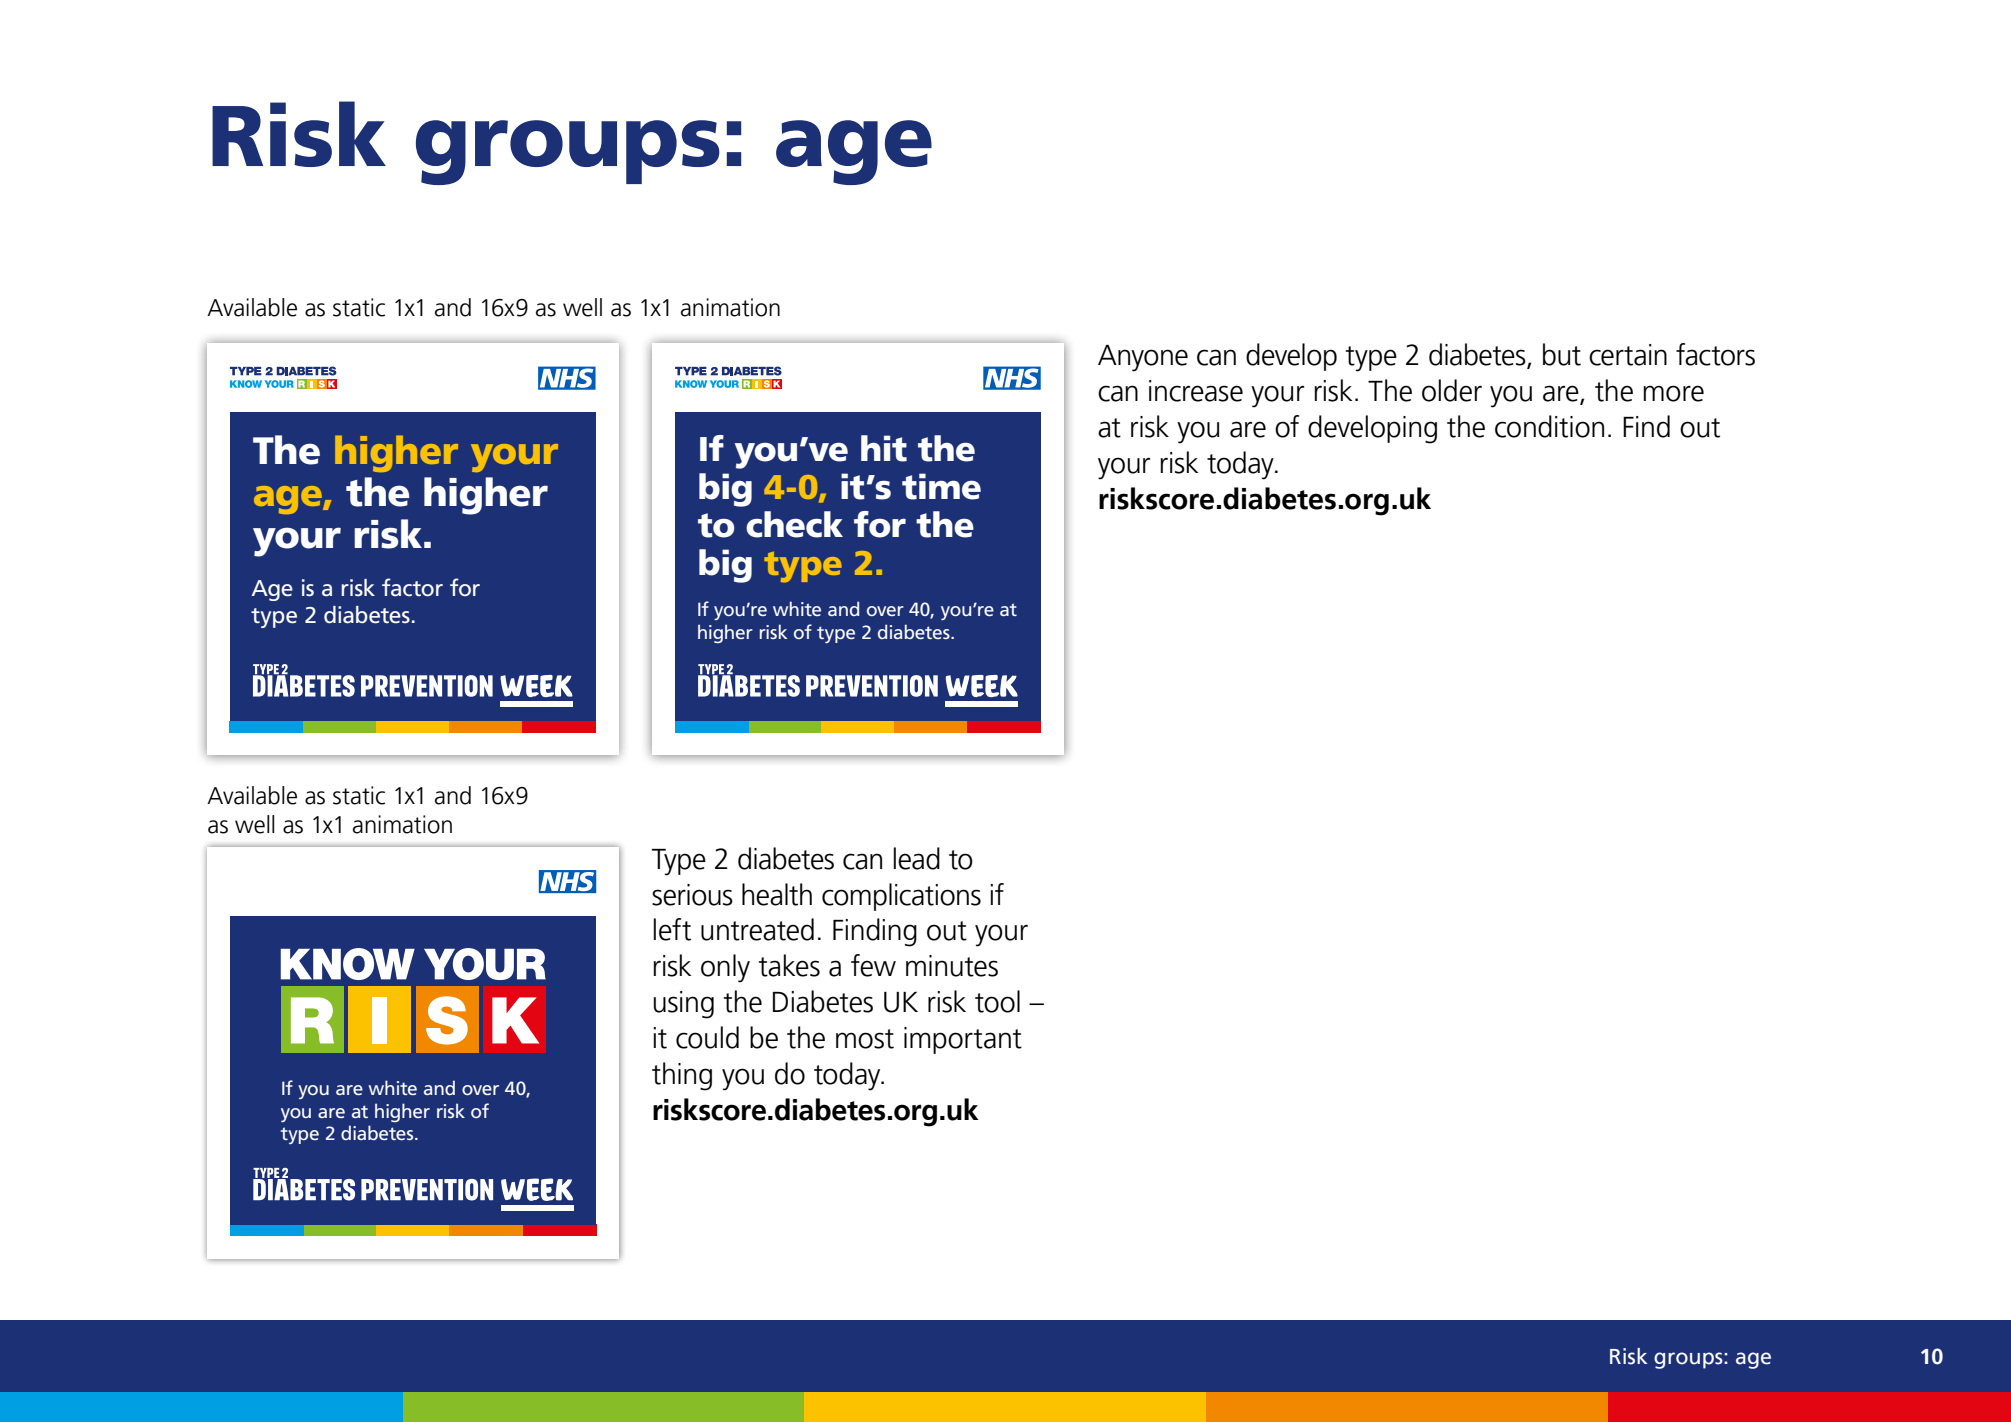 This screenshot has height=1422, width=2011. What do you see at coordinates (1549, 426) in the screenshot?
I see `condition` at bounding box center [1549, 426].
